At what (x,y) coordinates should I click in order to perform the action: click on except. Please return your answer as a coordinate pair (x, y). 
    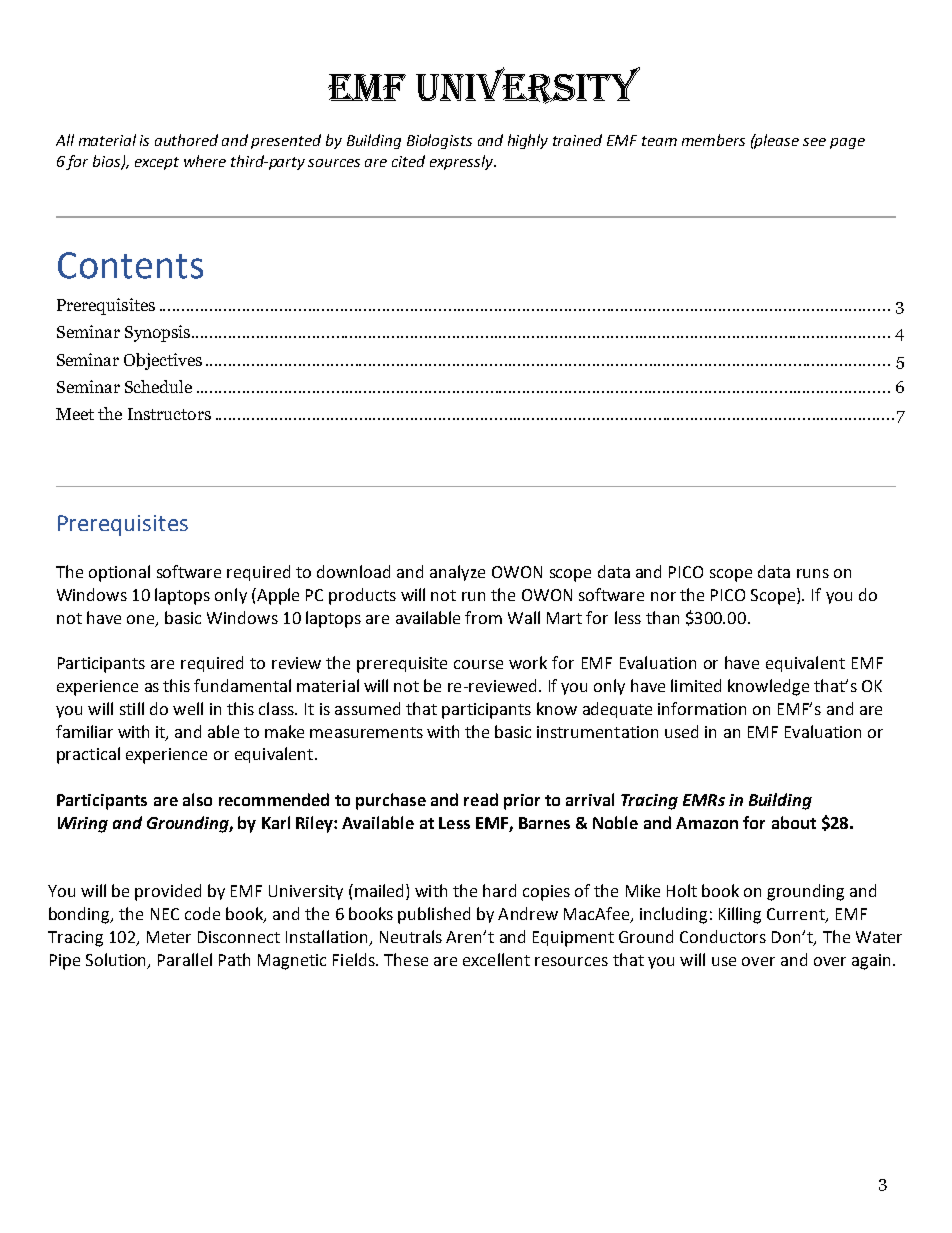
    Looking at the image, I should click on (157, 163).
